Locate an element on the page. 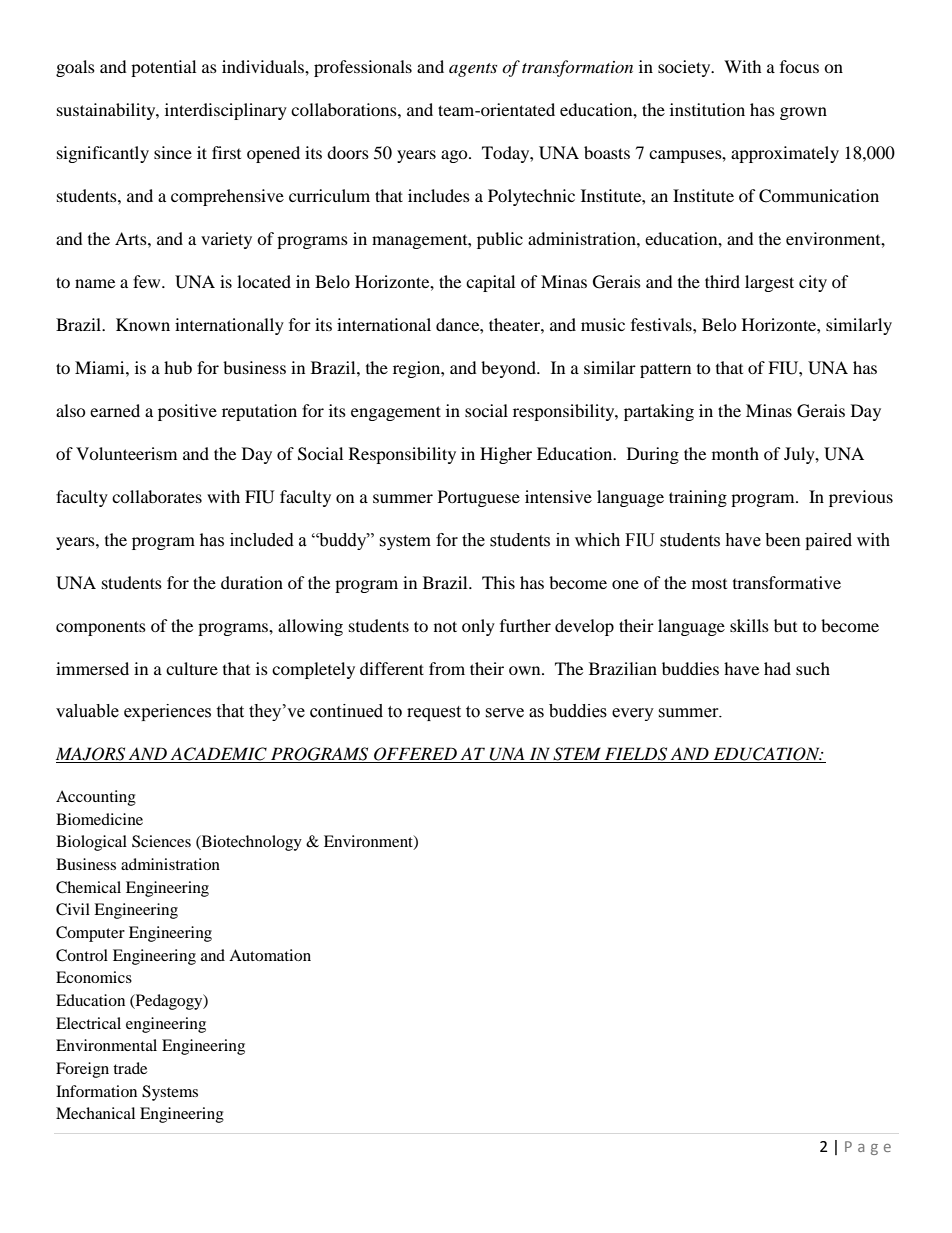 The height and width of the image is (1233, 952). potential is located at coordinates (163, 68).
